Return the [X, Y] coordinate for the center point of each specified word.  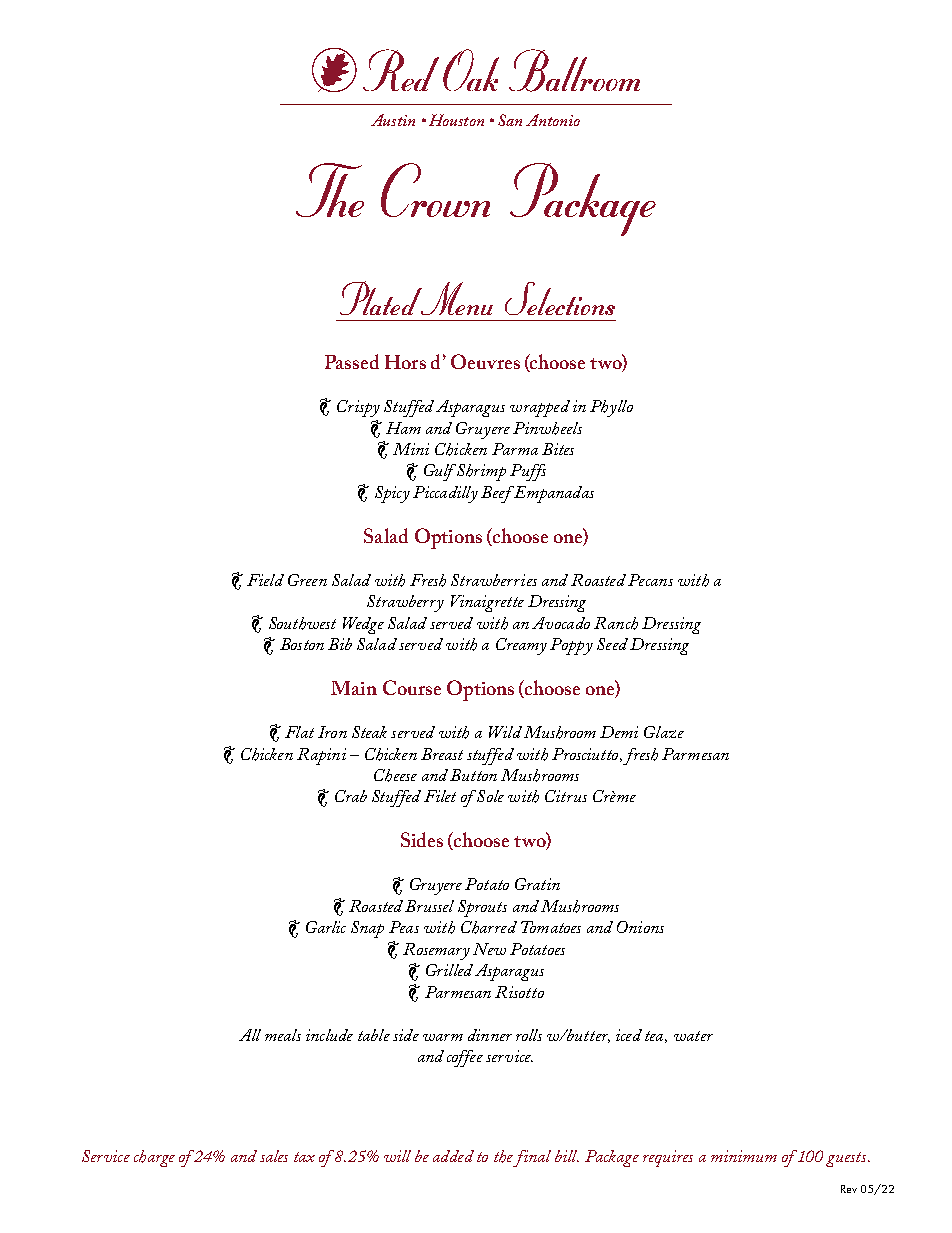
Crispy [358, 408]
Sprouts [482, 908]
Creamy [521, 646]
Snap [367, 929]
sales [274, 1156]
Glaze [664, 732]
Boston [302, 644]
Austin [393, 120]
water [693, 1036]
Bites [558, 449]
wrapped [540, 408]
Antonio [553, 120]
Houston [456, 120]
